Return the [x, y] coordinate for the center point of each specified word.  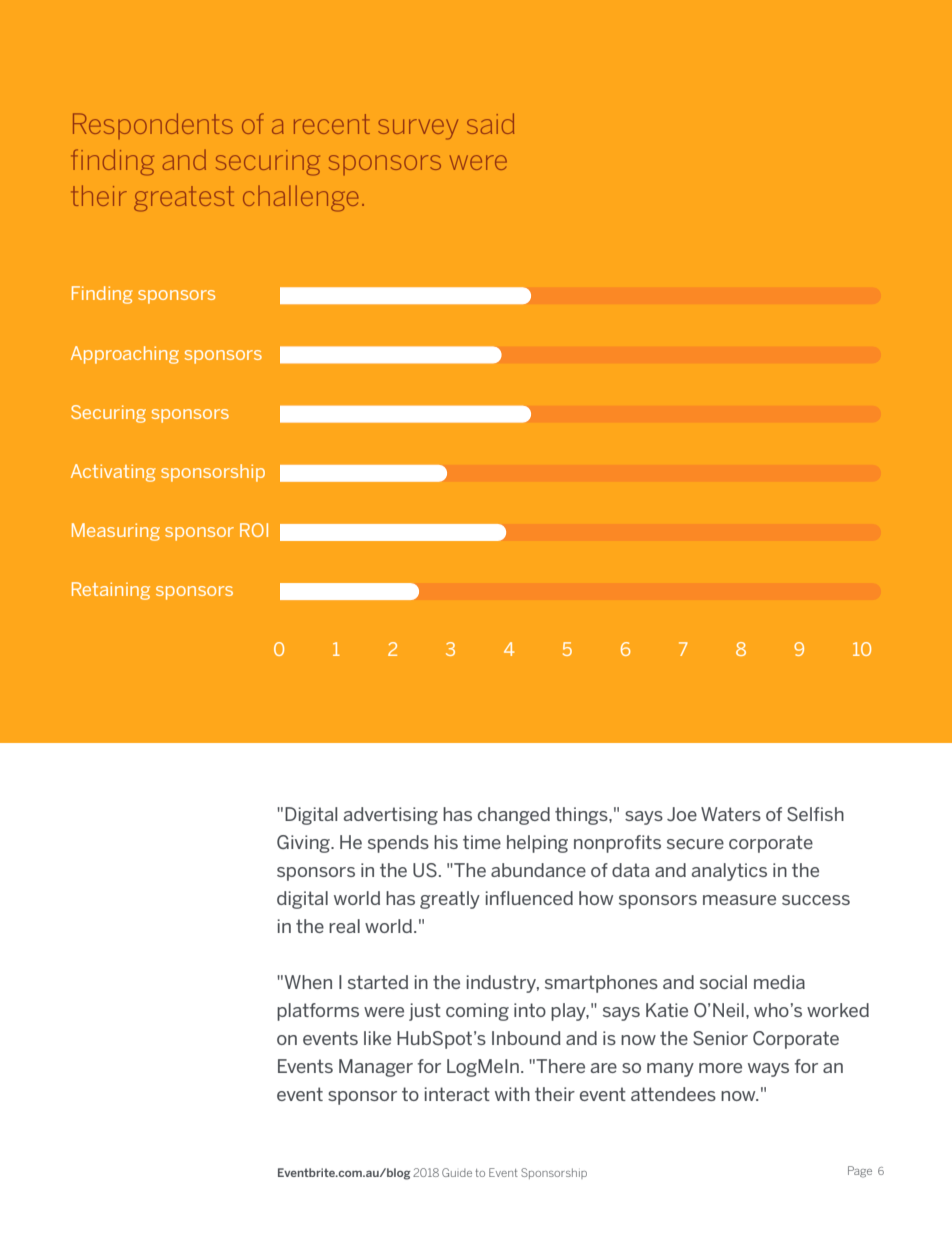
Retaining [111, 591]
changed [514, 816]
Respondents [153, 126]
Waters [731, 814]
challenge [300, 198]
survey [418, 129]
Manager [376, 1068]
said [490, 123]
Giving [304, 844]
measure [739, 900]
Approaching [125, 355]
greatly [450, 900]
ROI [254, 530]
